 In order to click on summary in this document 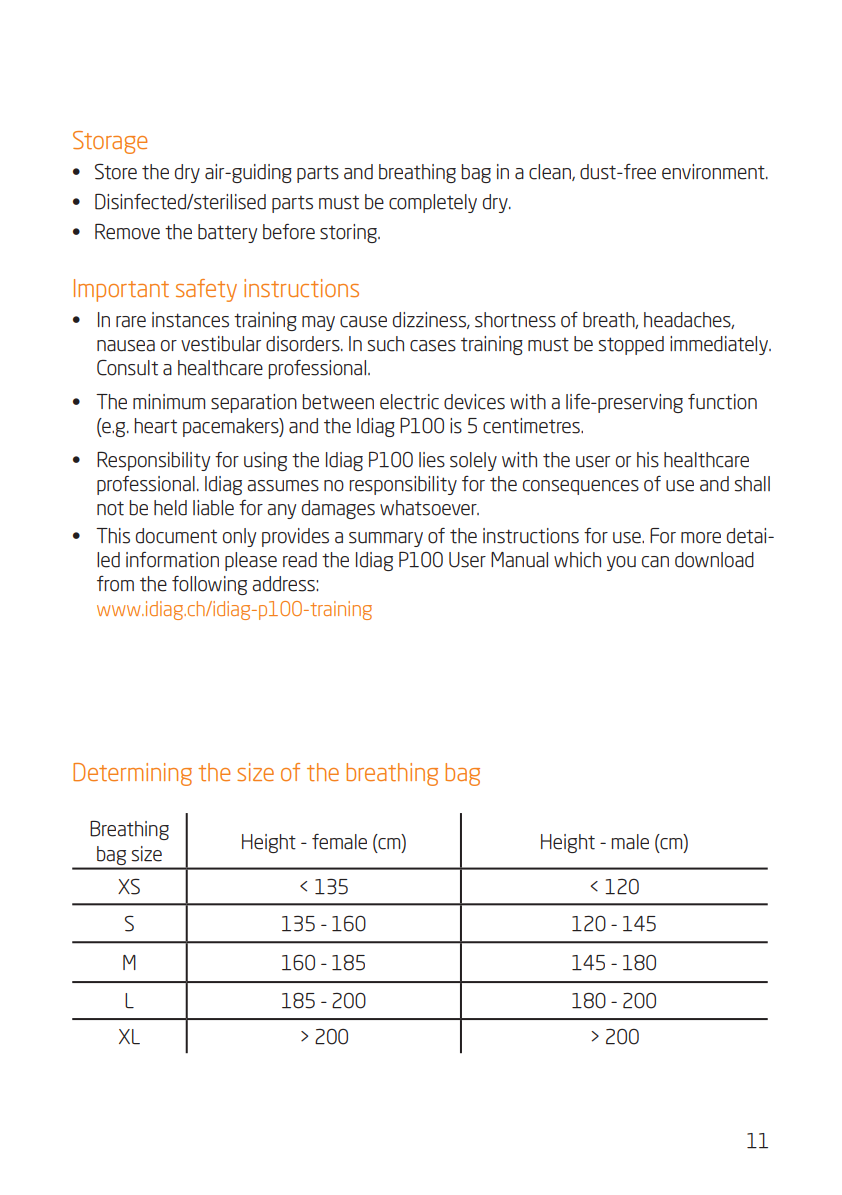, I will do `click(386, 539)`.
